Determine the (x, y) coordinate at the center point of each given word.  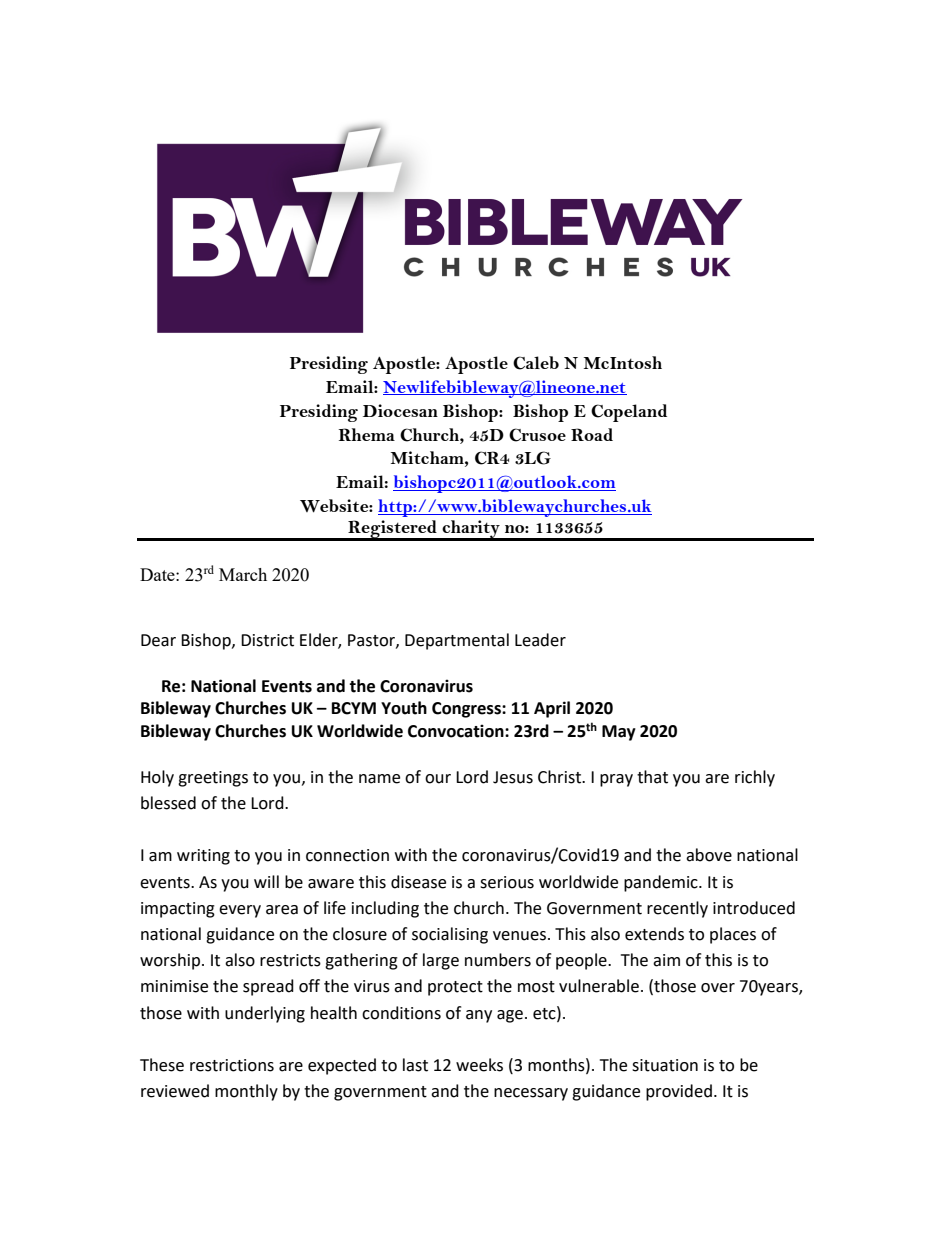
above (709, 855)
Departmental (457, 641)
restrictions (232, 1065)
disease (418, 882)
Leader (540, 640)
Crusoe (537, 435)
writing (203, 857)
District (267, 640)
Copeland (629, 413)
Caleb (536, 363)
